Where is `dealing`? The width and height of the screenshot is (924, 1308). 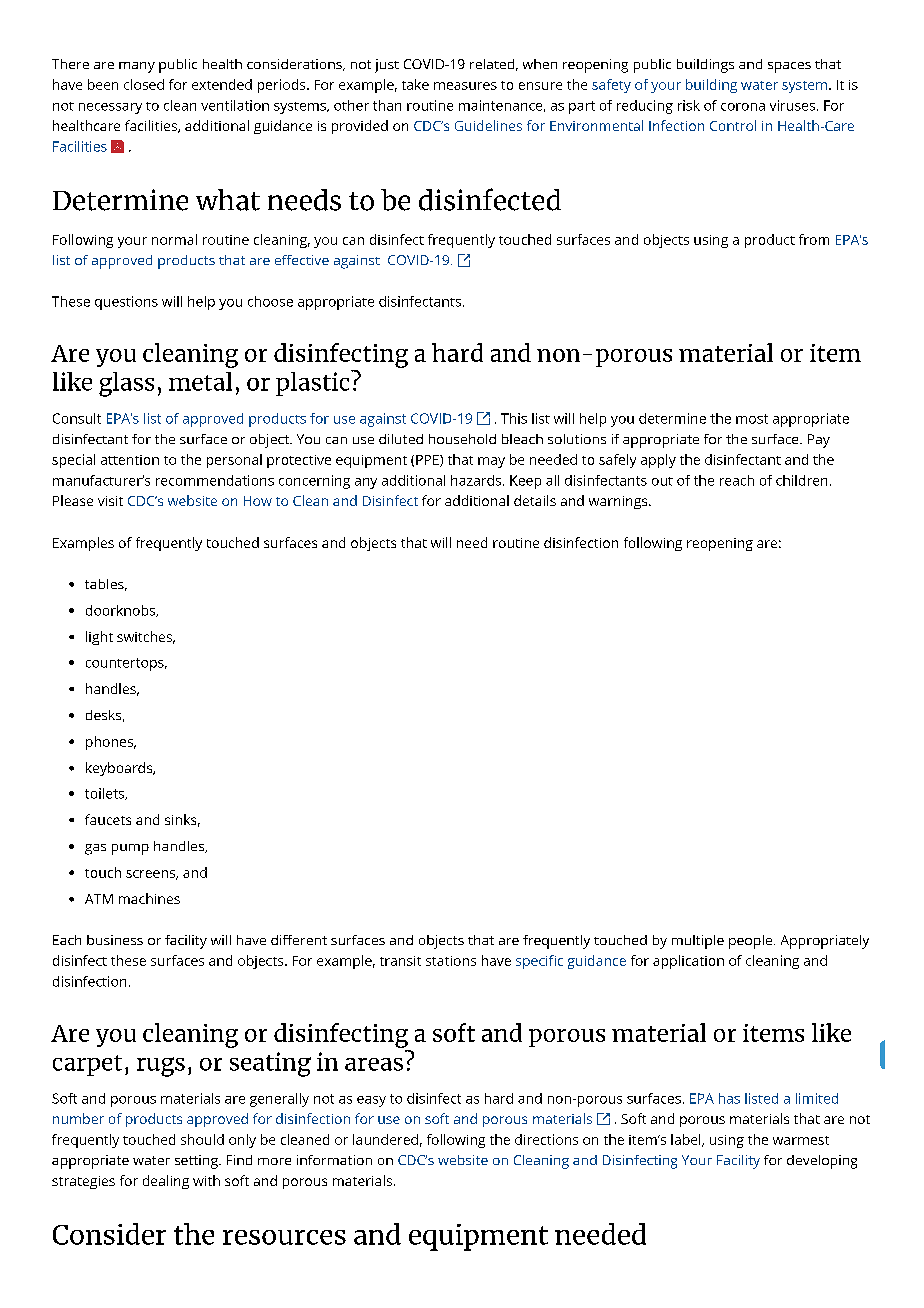 dealing is located at coordinates (166, 1182).
